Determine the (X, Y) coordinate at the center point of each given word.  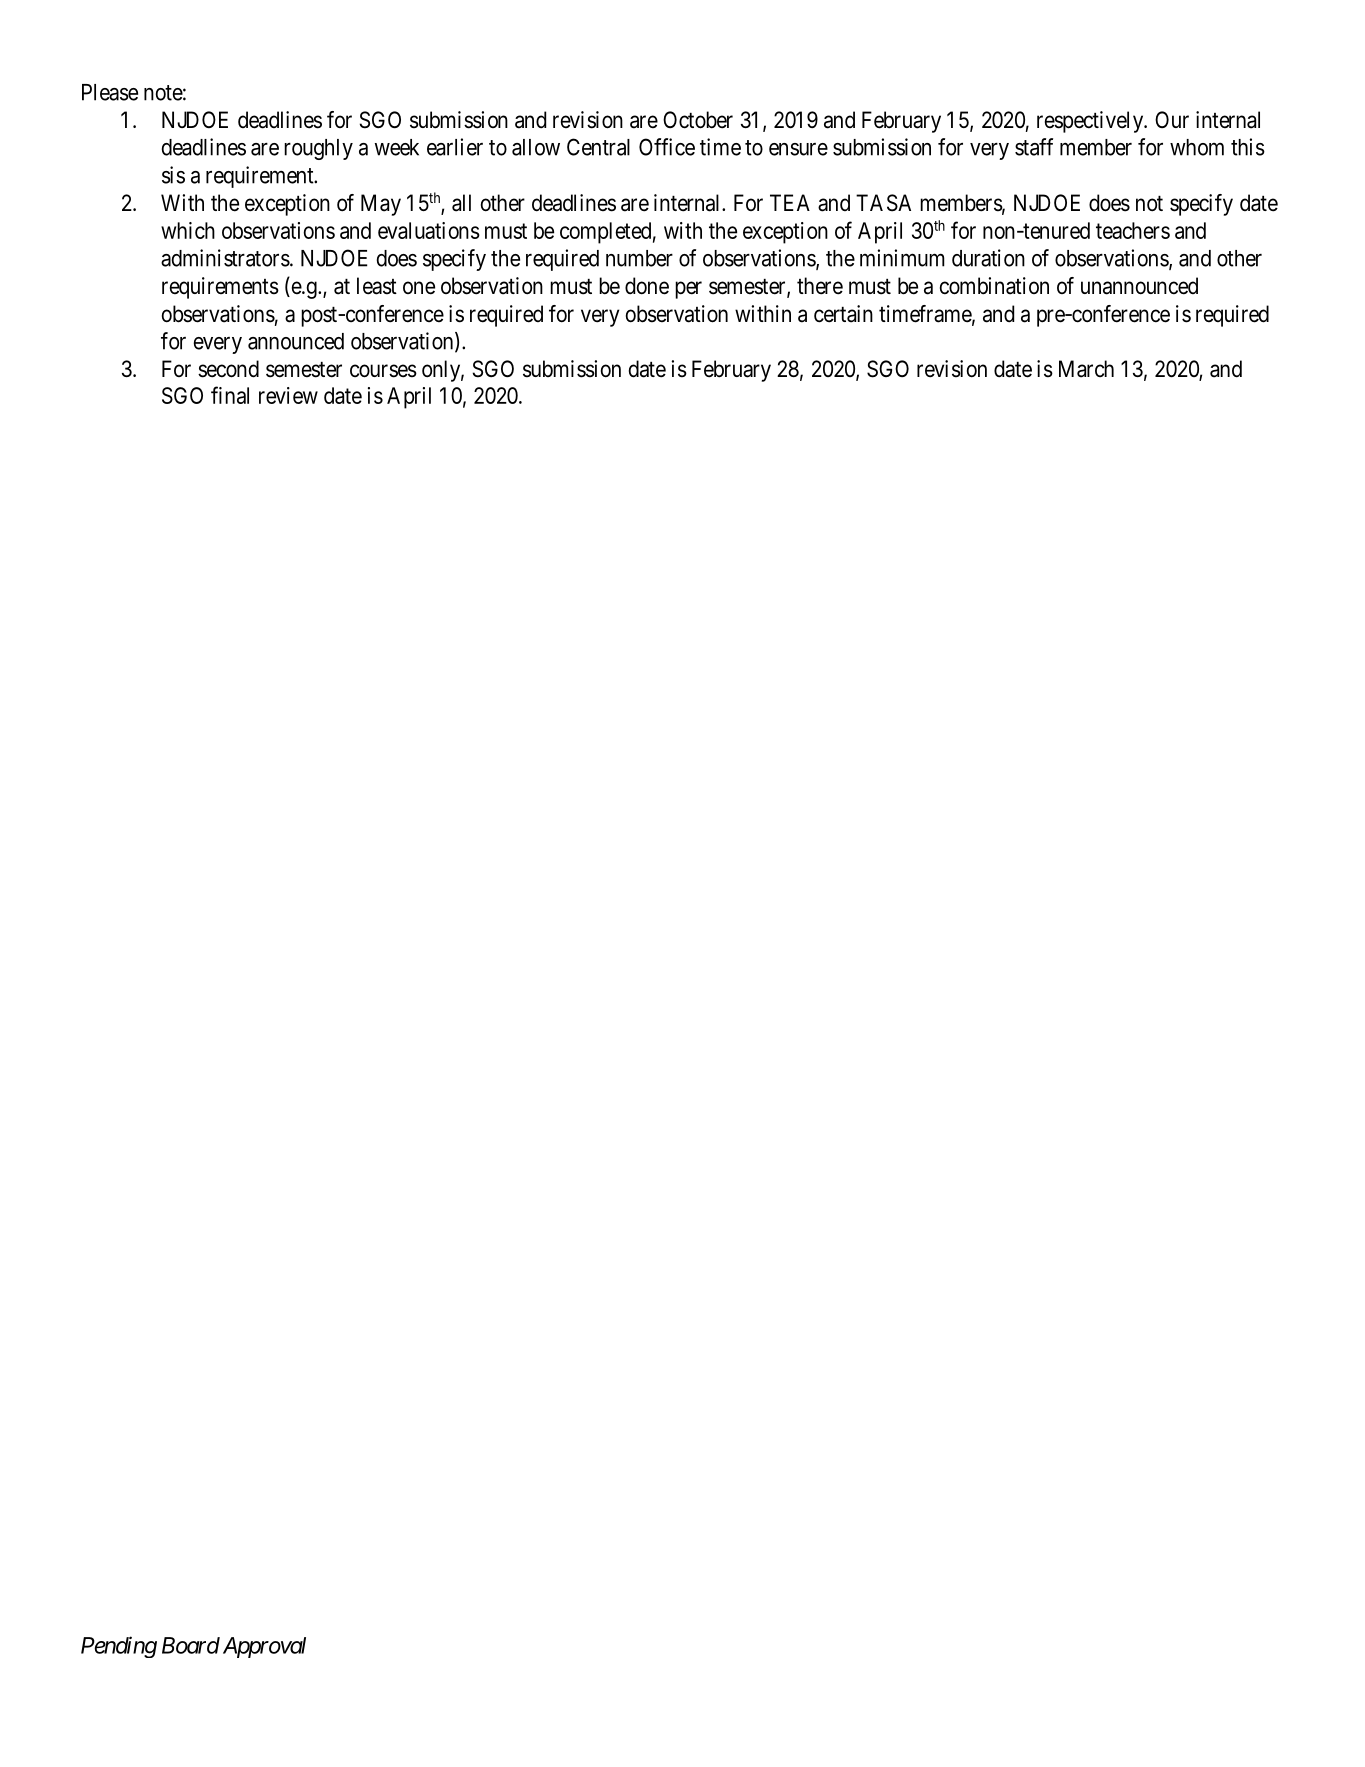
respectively (1091, 122)
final (230, 395)
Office (667, 147)
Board (191, 1645)
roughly (318, 149)
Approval (264, 1647)
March (1086, 369)
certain (843, 314)
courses (383, 371)
